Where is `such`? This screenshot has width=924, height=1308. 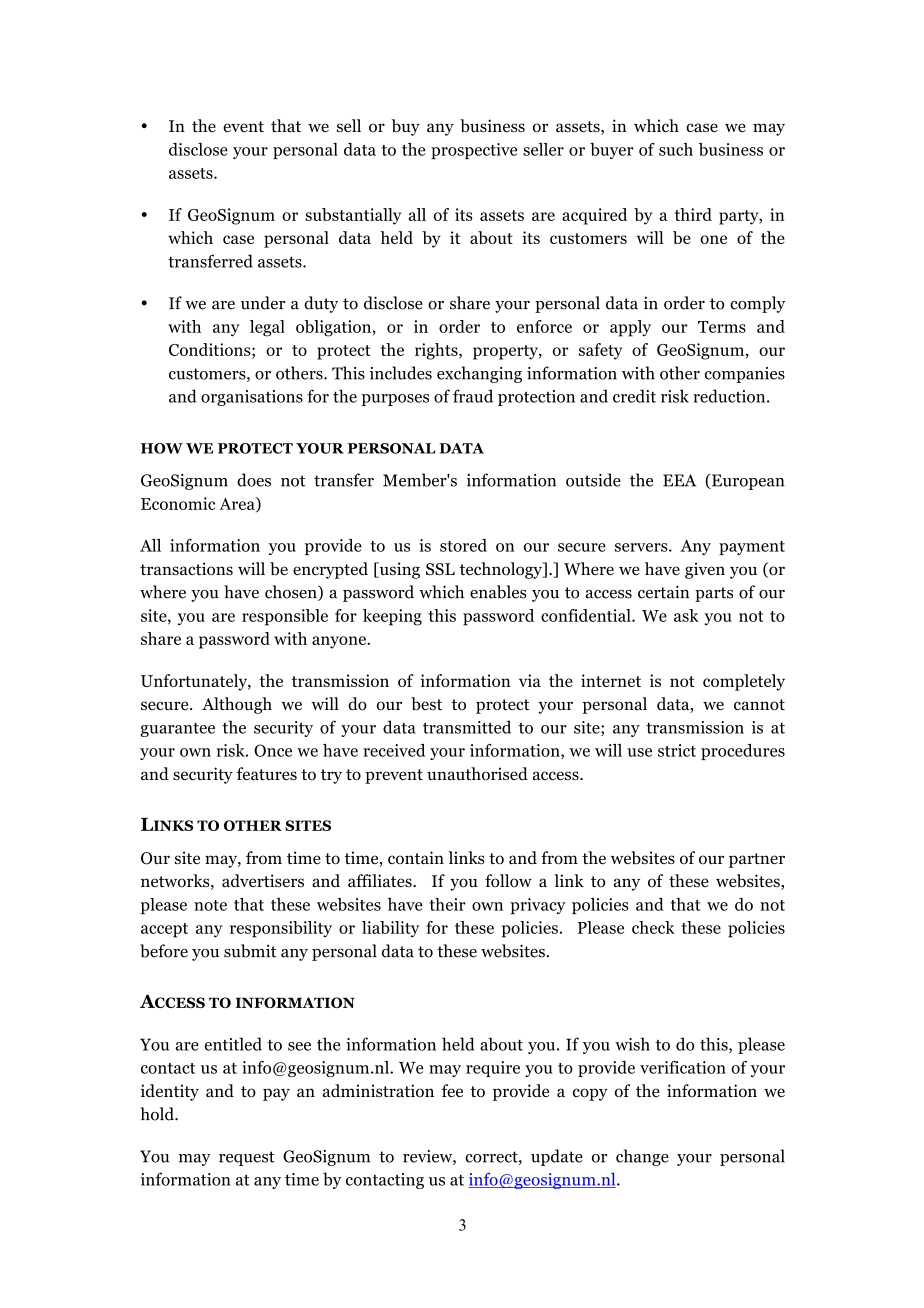 such is located at coordinates (676, 149).
